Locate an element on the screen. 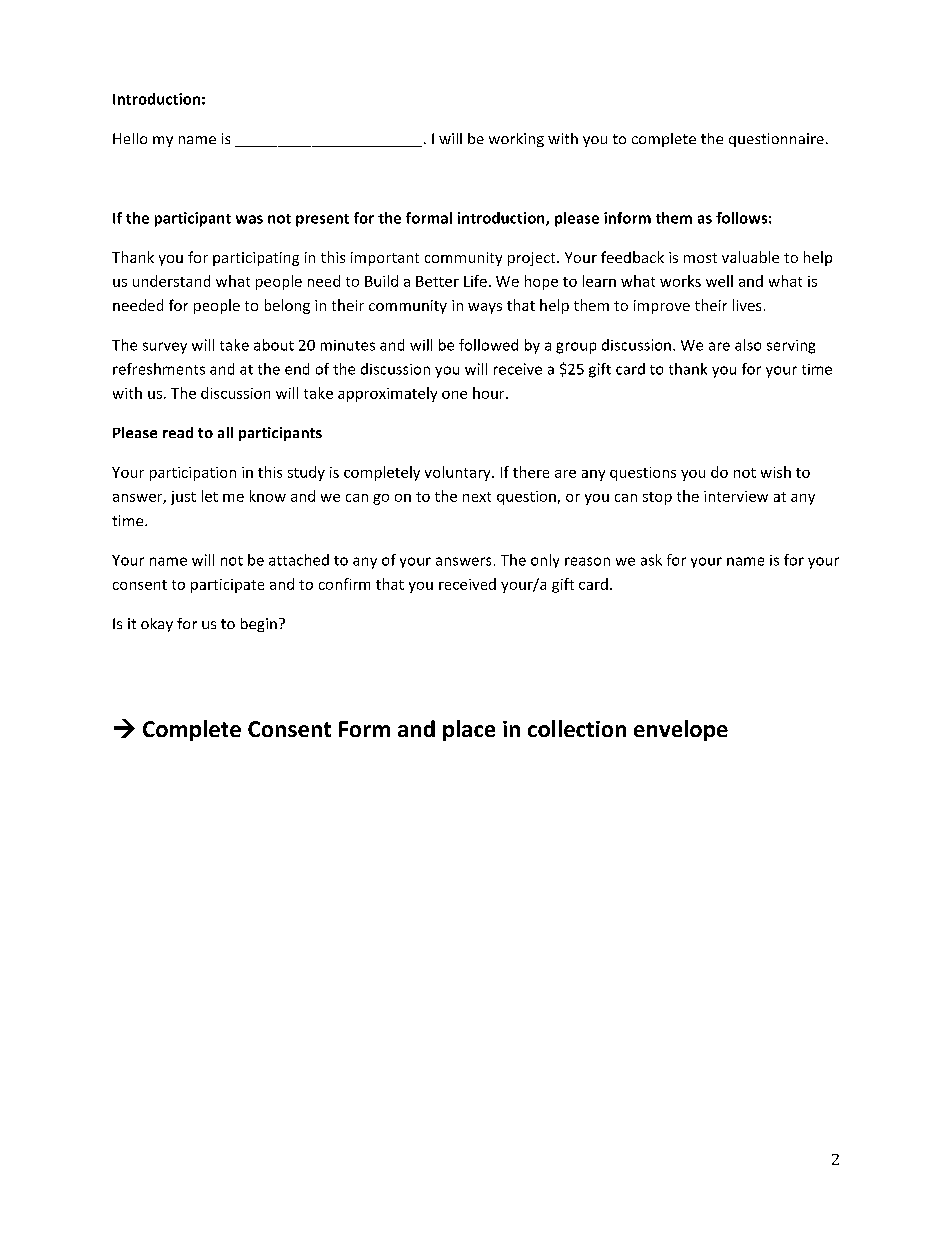 This screenshot has width=952, height=1233. Life is located at coordinates (475, 281).
